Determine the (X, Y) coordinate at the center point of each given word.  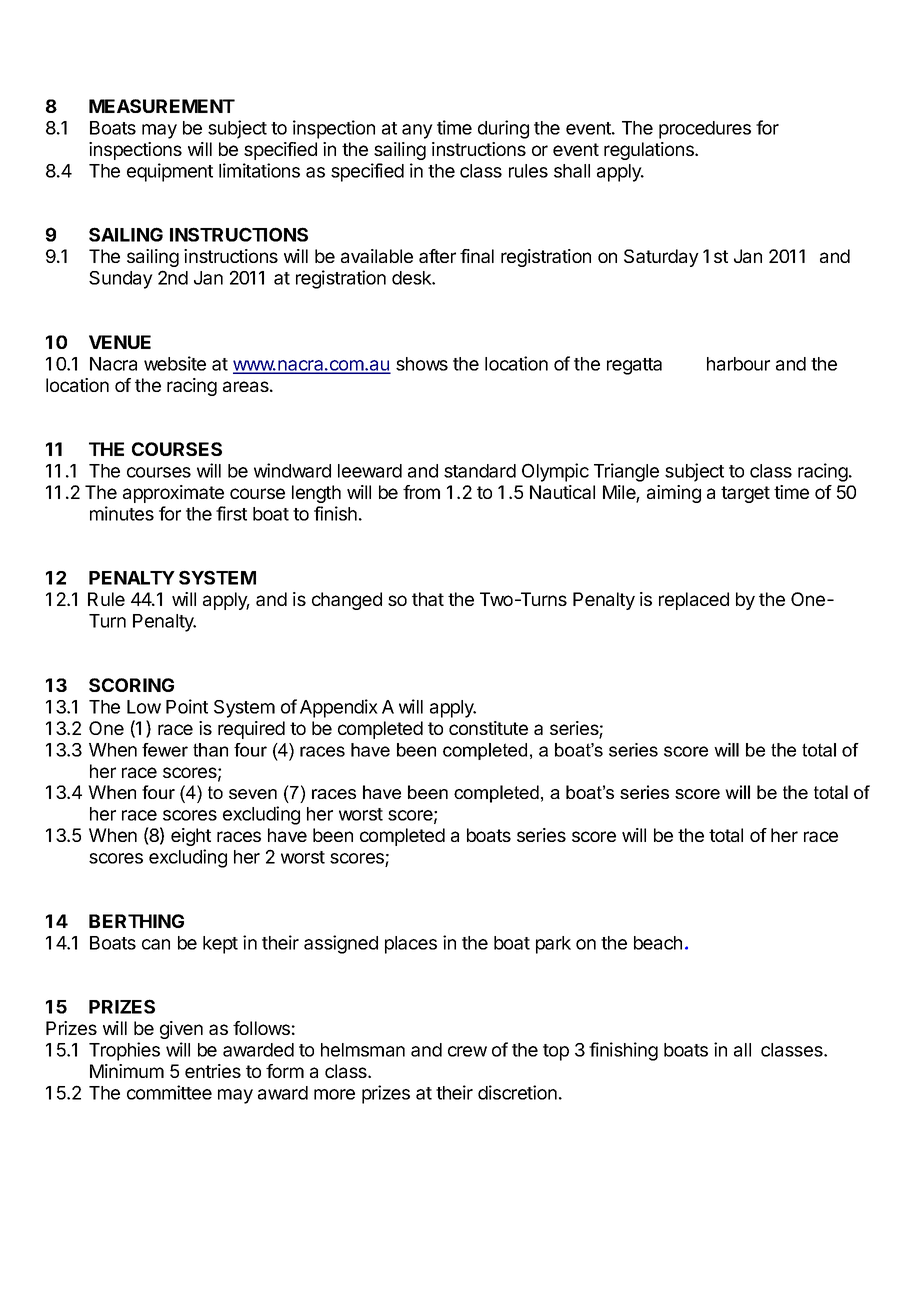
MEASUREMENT (162, 106)
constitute (488, 728)
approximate (173, 494)
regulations (650, 151)
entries (213, 1071)
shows (422, 364)
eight (191, 837)
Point (187, 706)
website (175, 363)
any (417, 131)
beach (658, 943)
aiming (674, 494)
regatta (634, 366)
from (421, 492)
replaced (694, 601)
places (411, 945)
